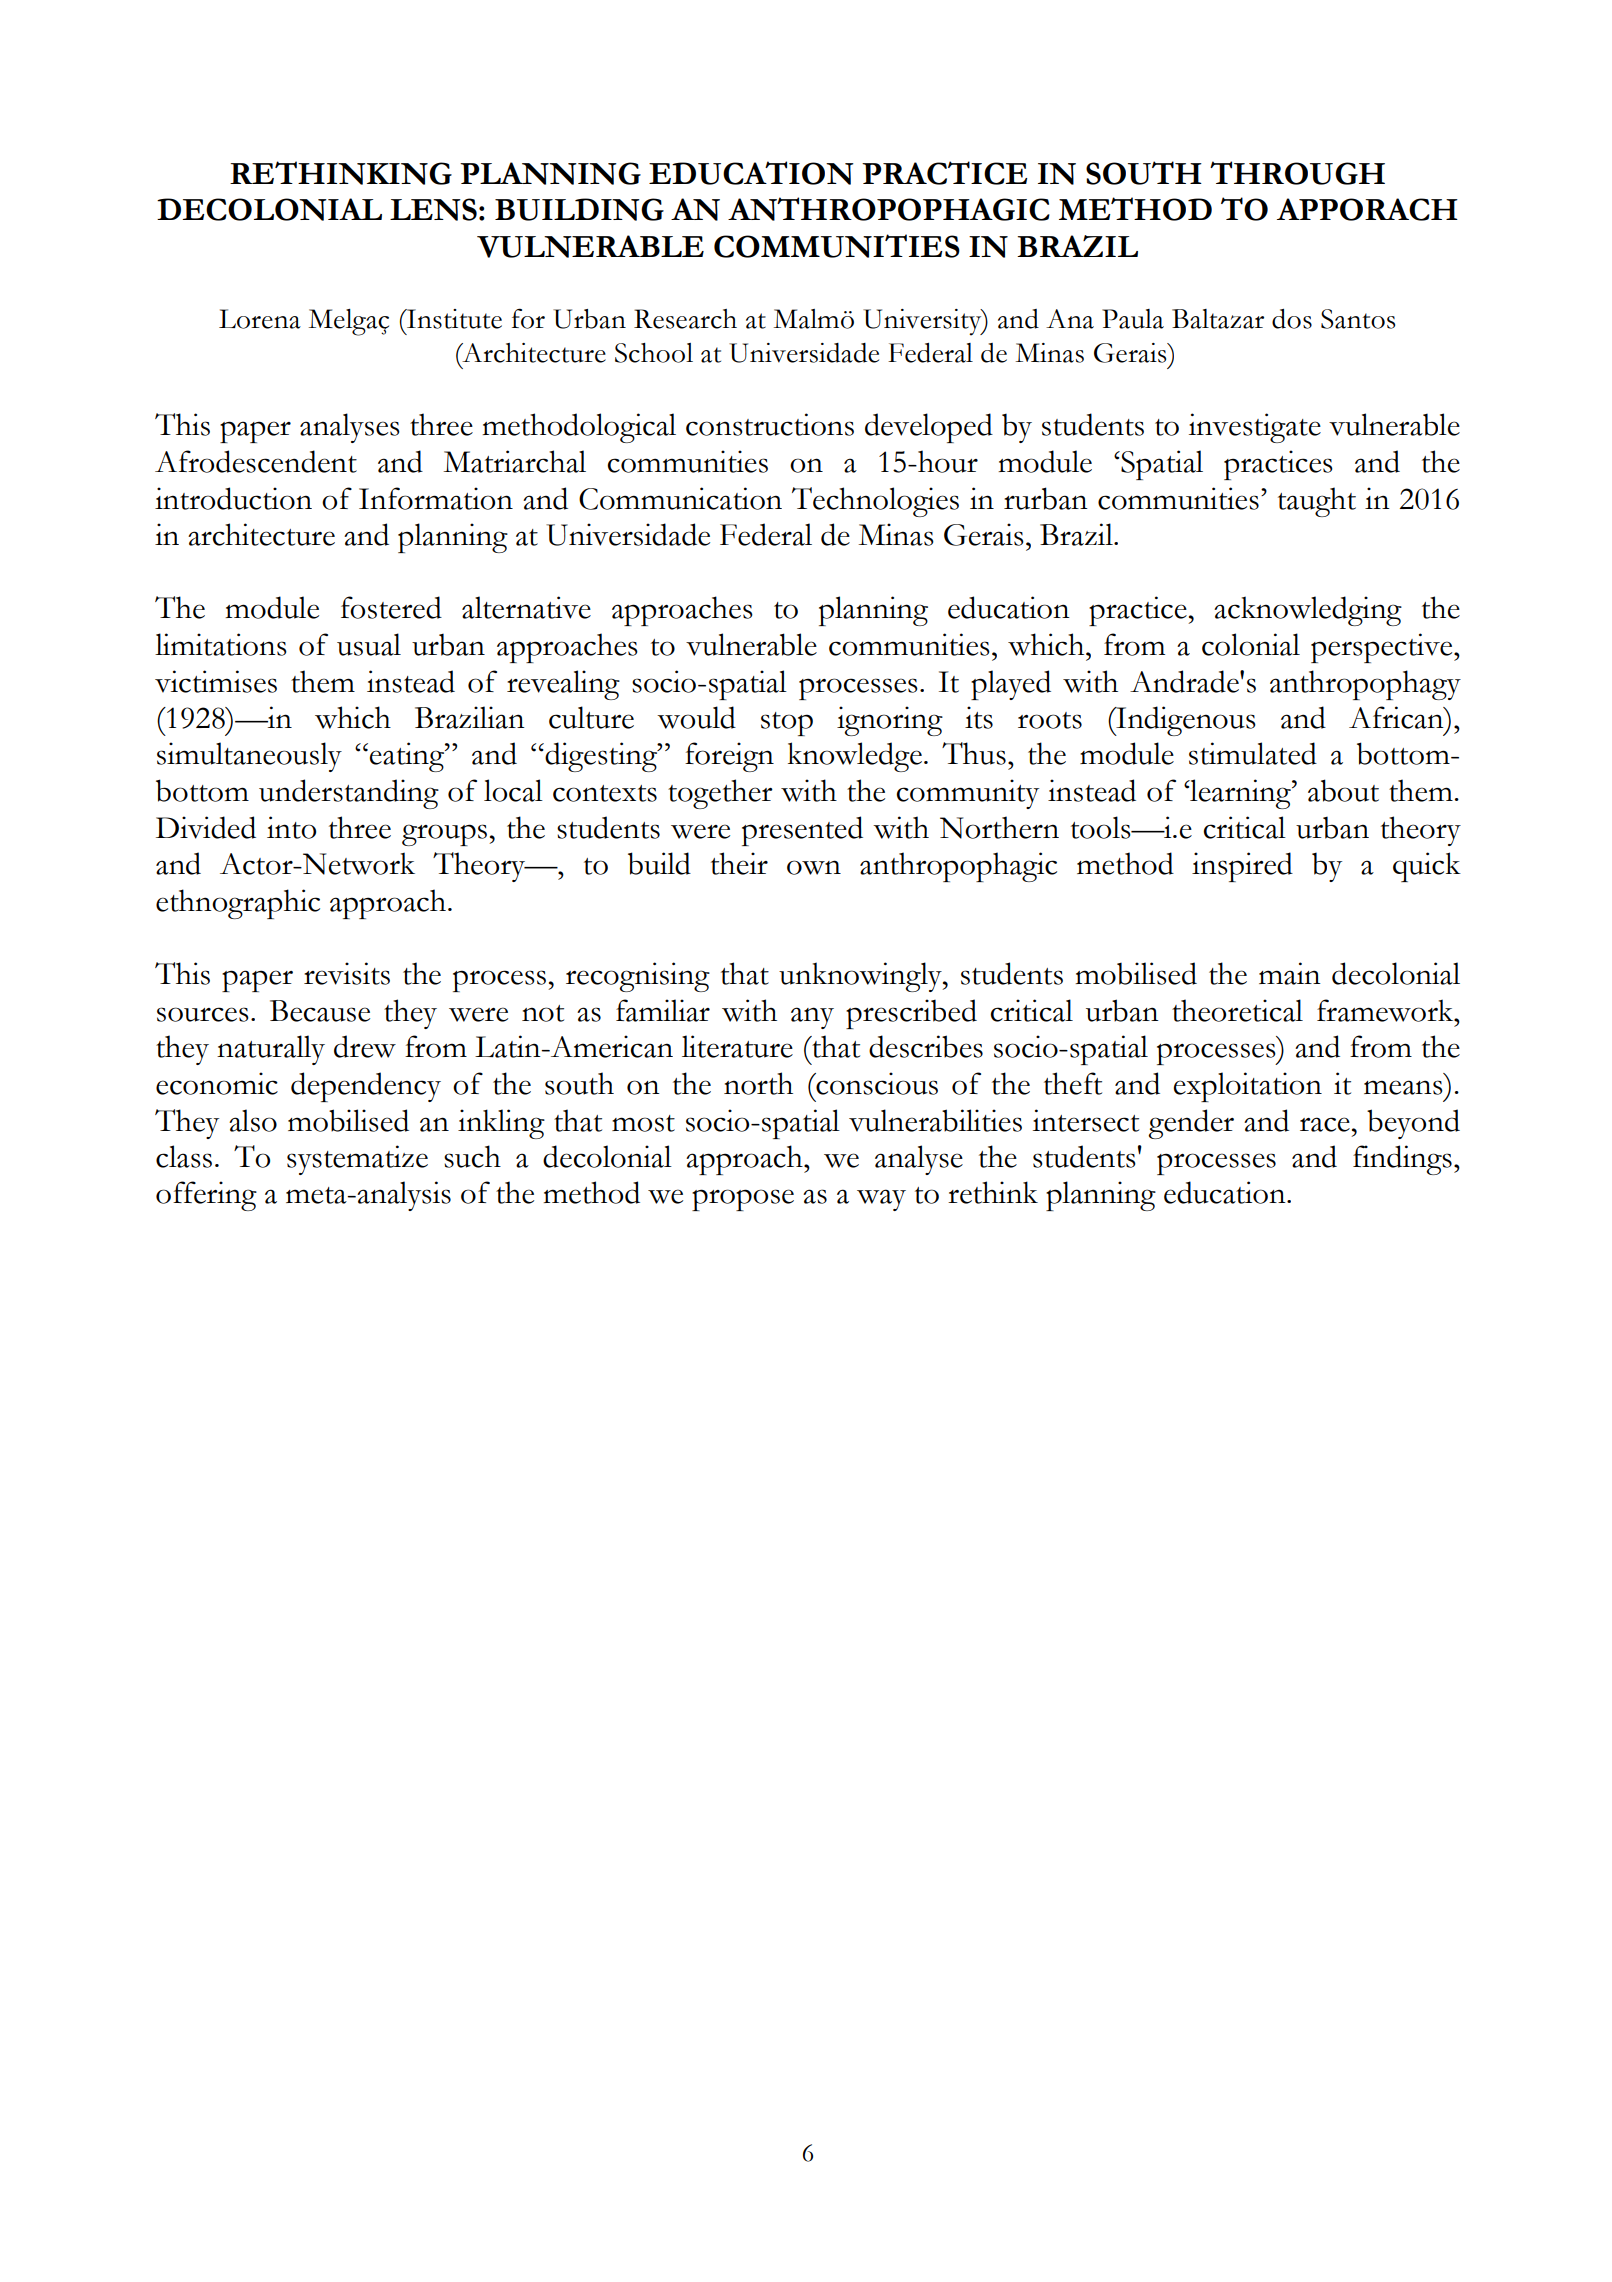 This page has height=2282, width=1612. I want to click on usual, so click(369, 644).
